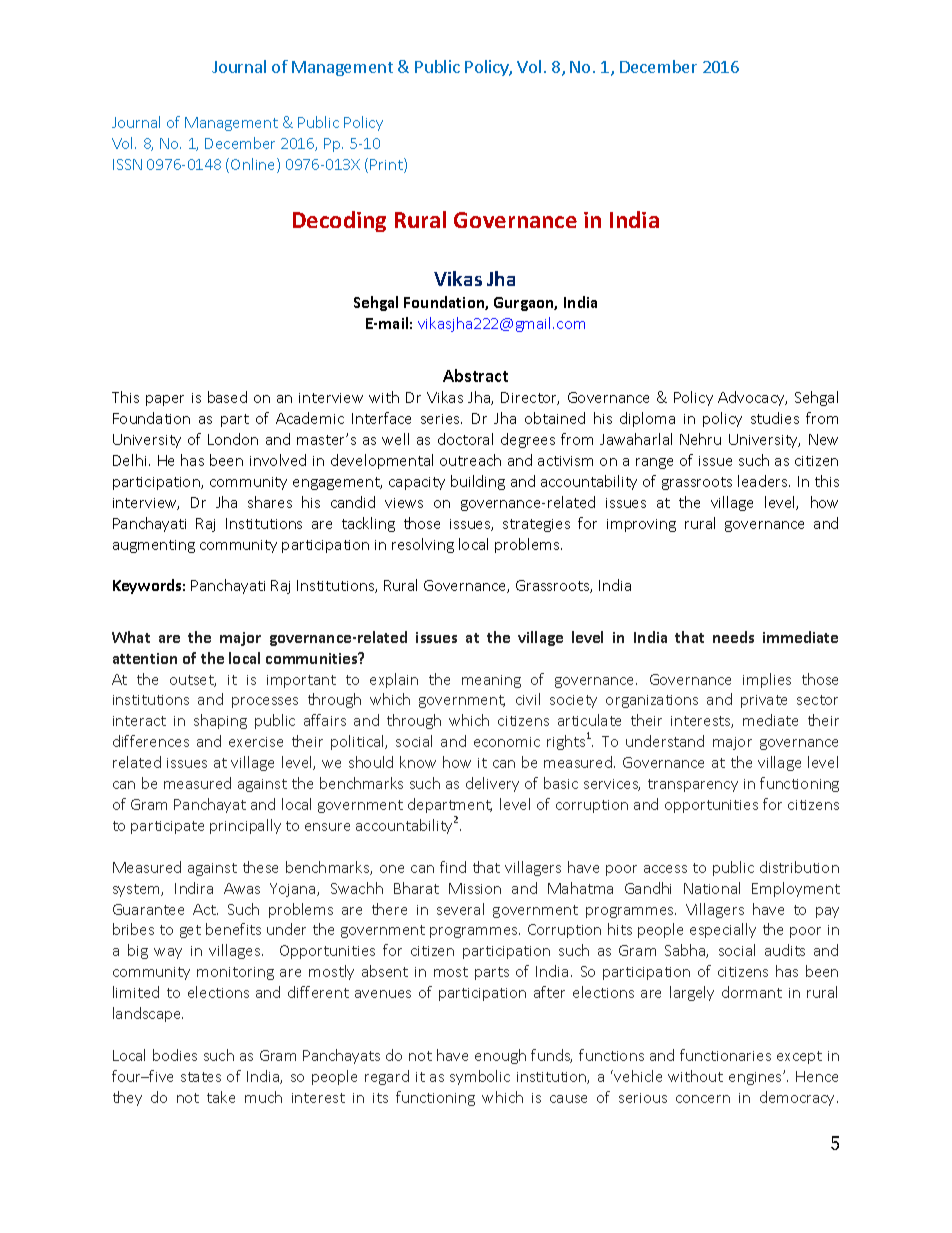 The height and width of the document is (1233, 952). Describe the element at coordinates (775, 418) in the document. I see `studies` at that location.
